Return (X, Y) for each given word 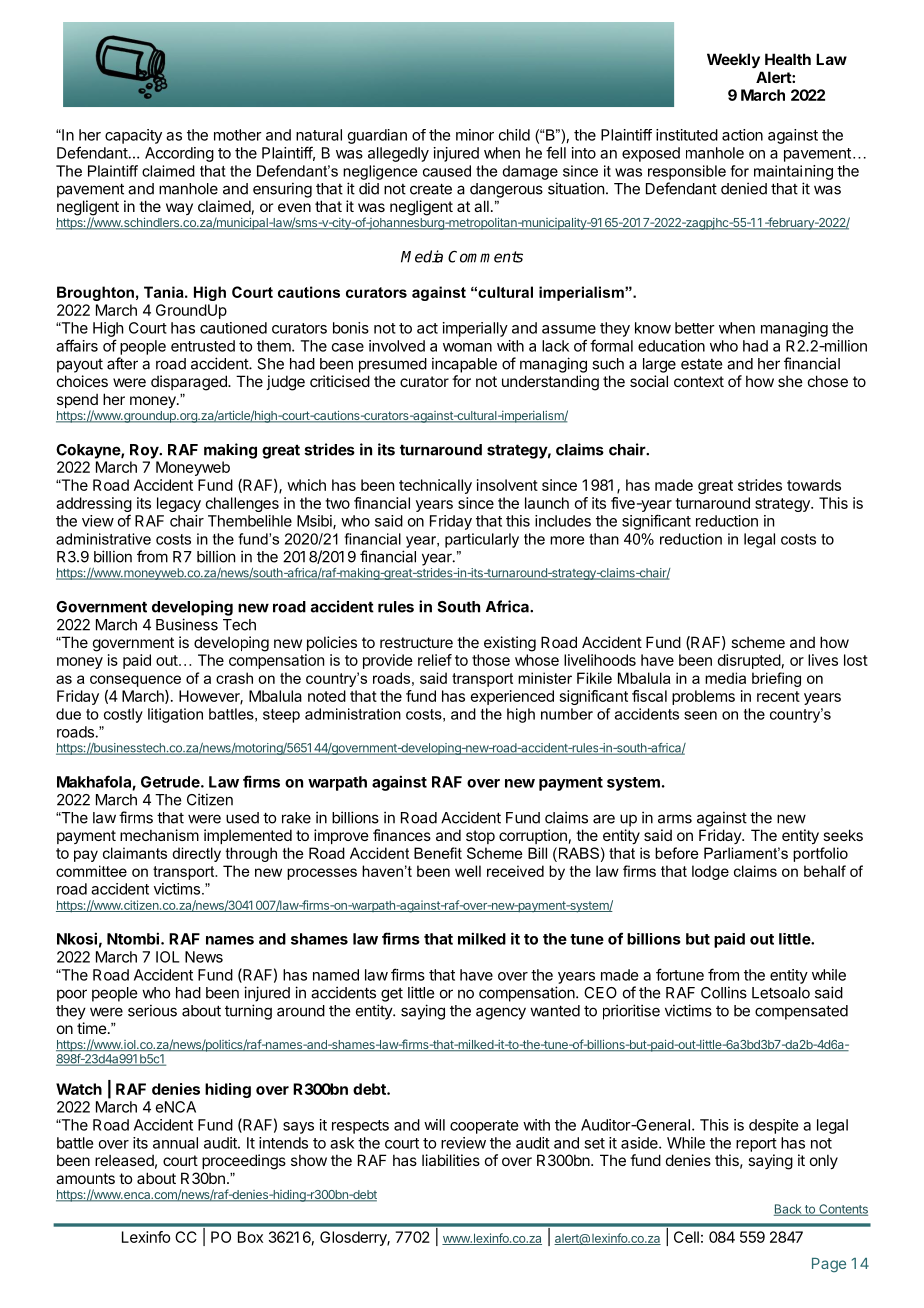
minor (475, 135)
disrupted (749, 661)
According (179, 154)
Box (250, 1237)
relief (435, 660)
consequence (135, 681)
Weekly (733, 60)
